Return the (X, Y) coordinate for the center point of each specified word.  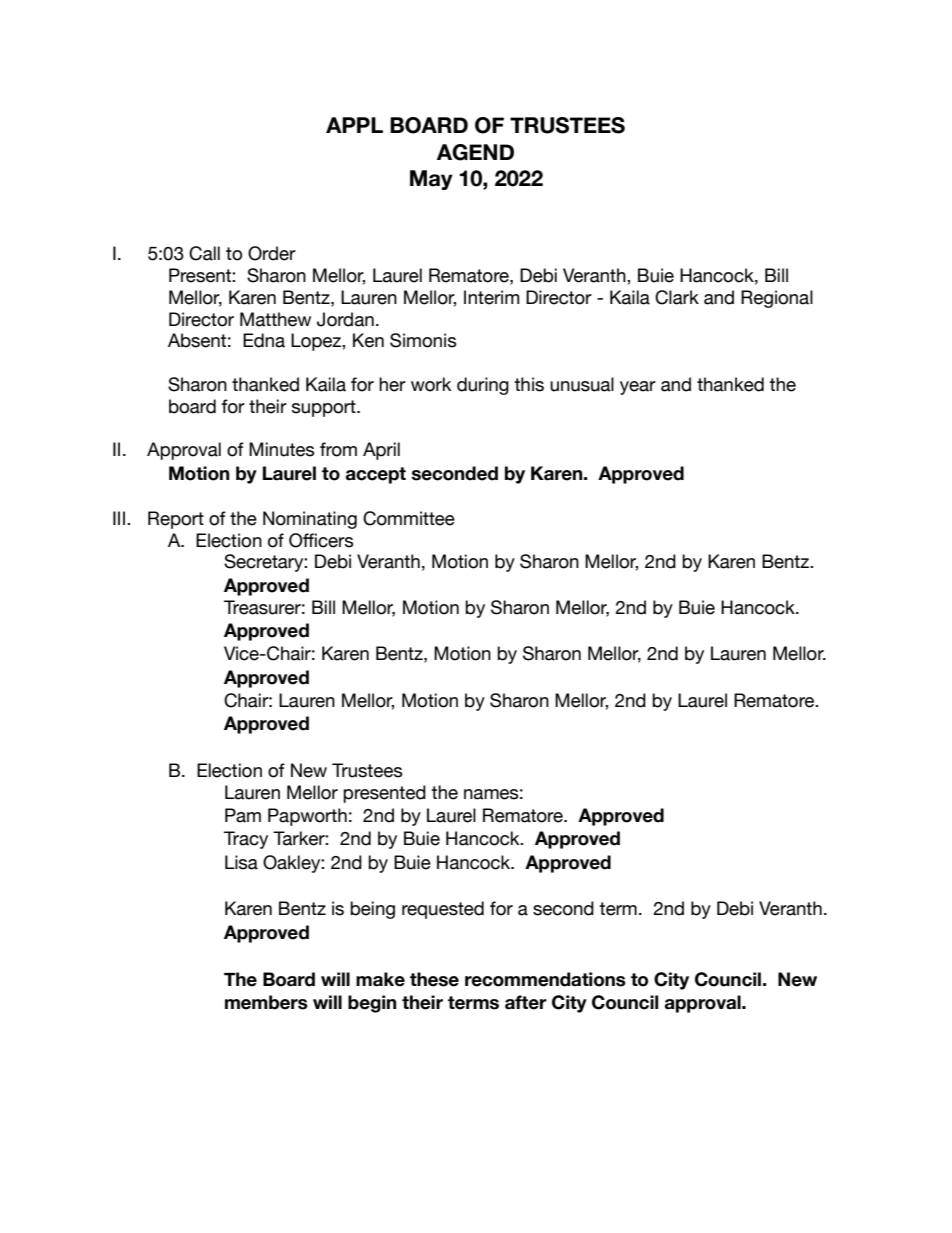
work (431, 384)
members (266, 1002)
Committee (409, 518)
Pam (243, 815)
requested (443, 910)
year (638, 388)
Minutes (282, 449)
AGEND (475, 152)
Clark (677, 297)
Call (204, 253)
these (434, 979)
